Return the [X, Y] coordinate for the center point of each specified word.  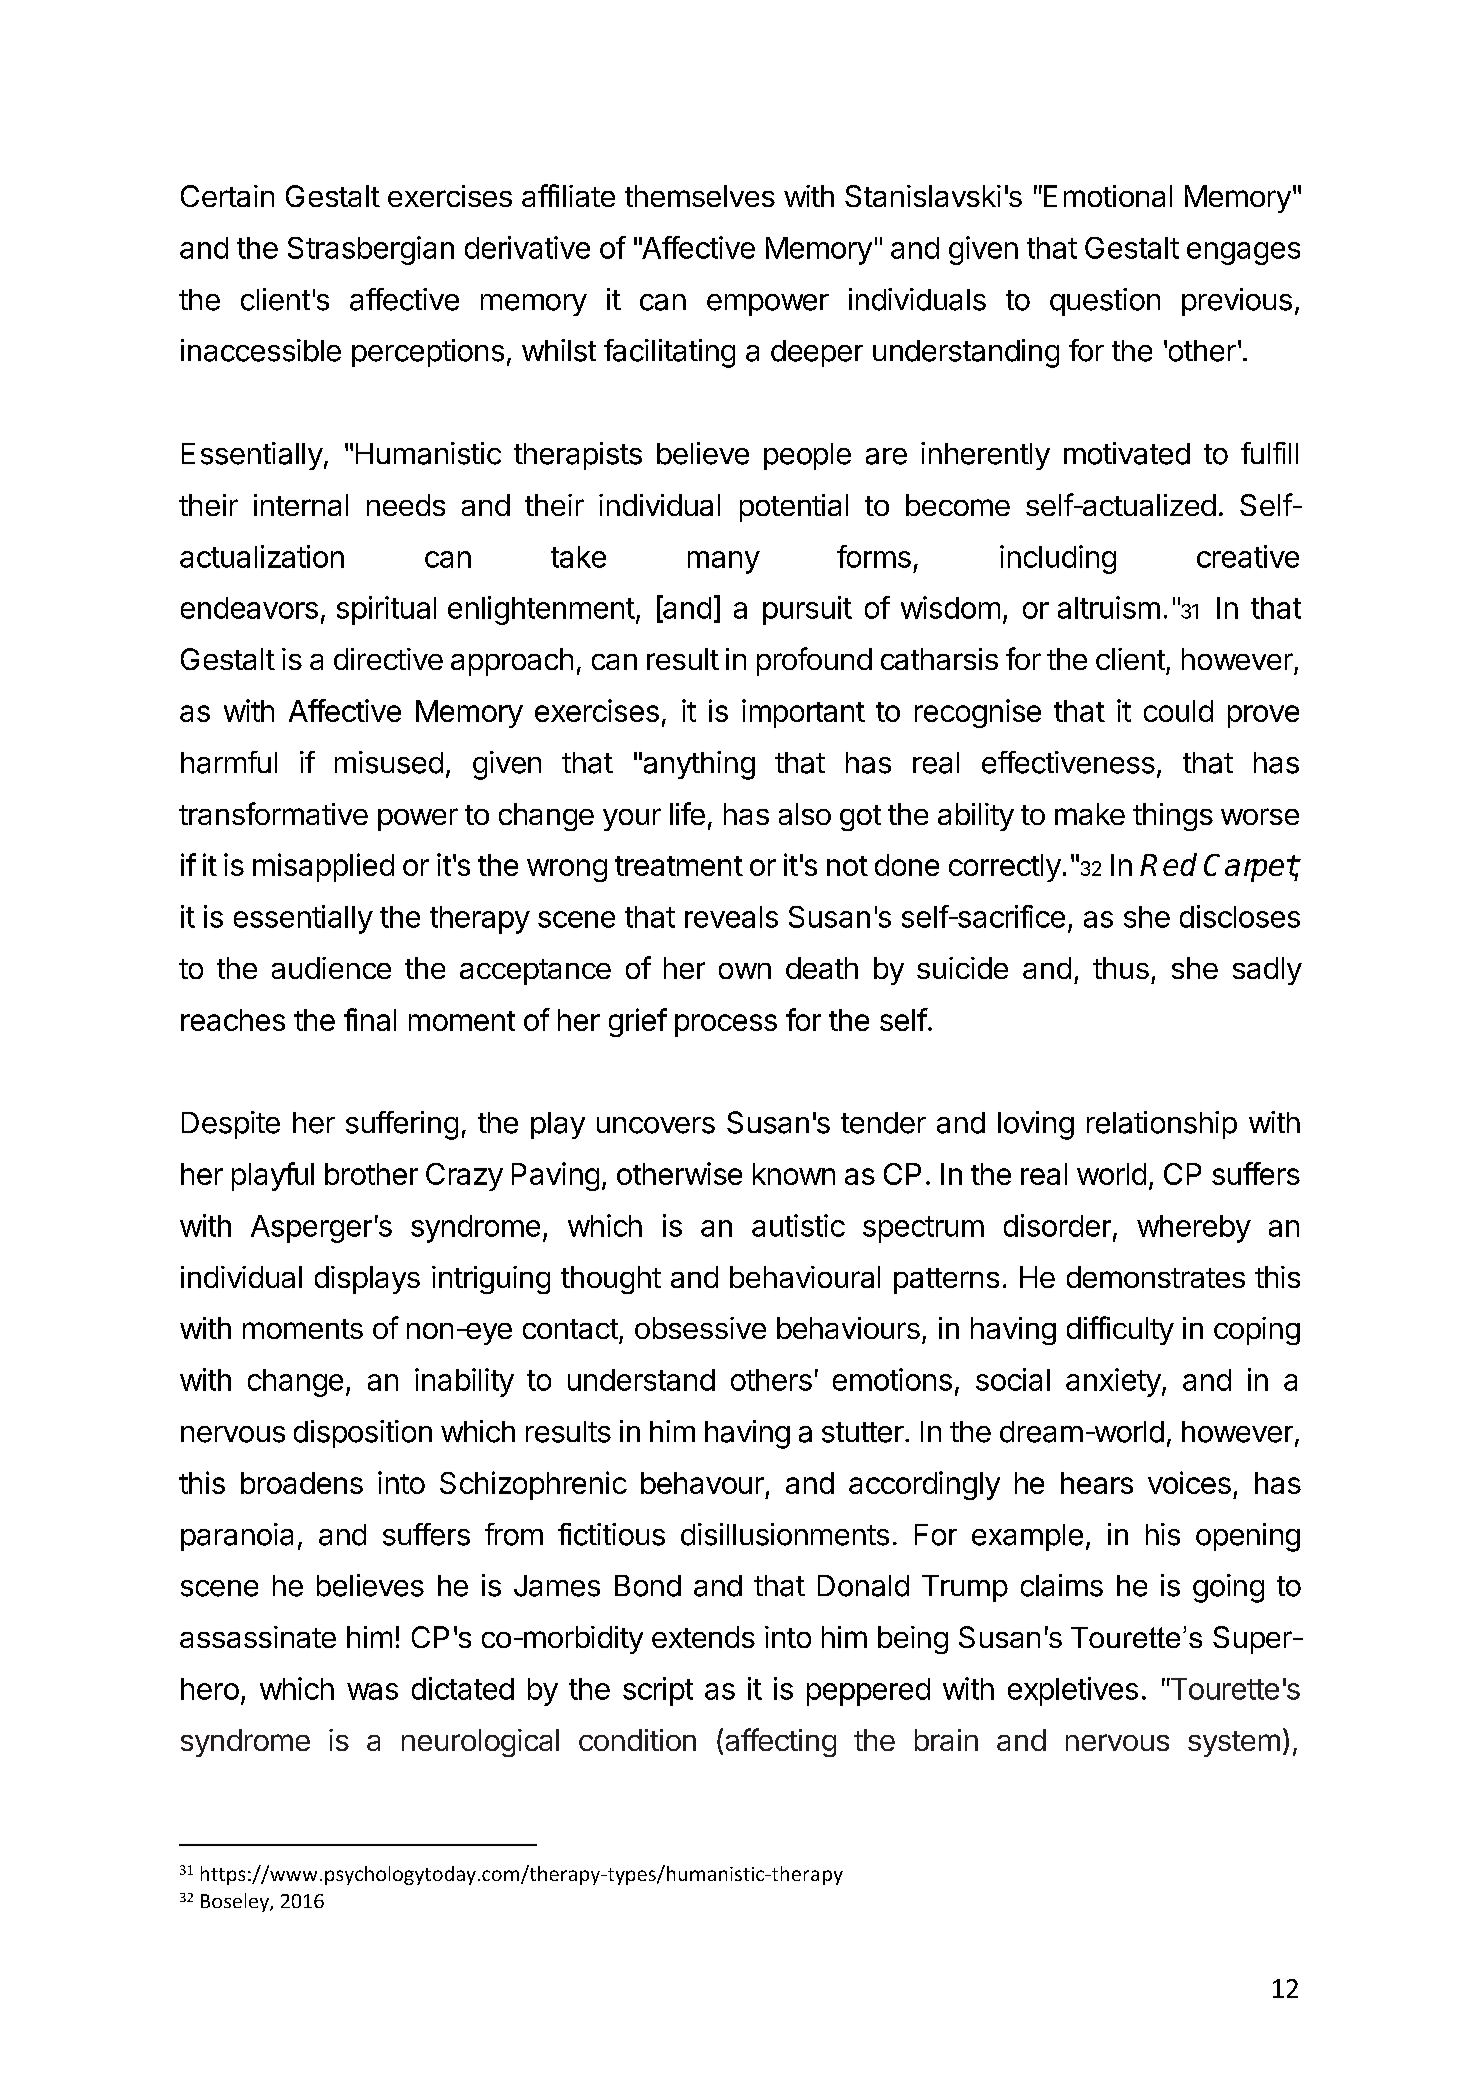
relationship [1162, 1125]
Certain [227, 196]
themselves [700, 196]
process [726, 1025]
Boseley [236, 1902]
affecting [781, 1742]
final [370, 1019]
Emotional [1106, 196]
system [1234, 1744]
